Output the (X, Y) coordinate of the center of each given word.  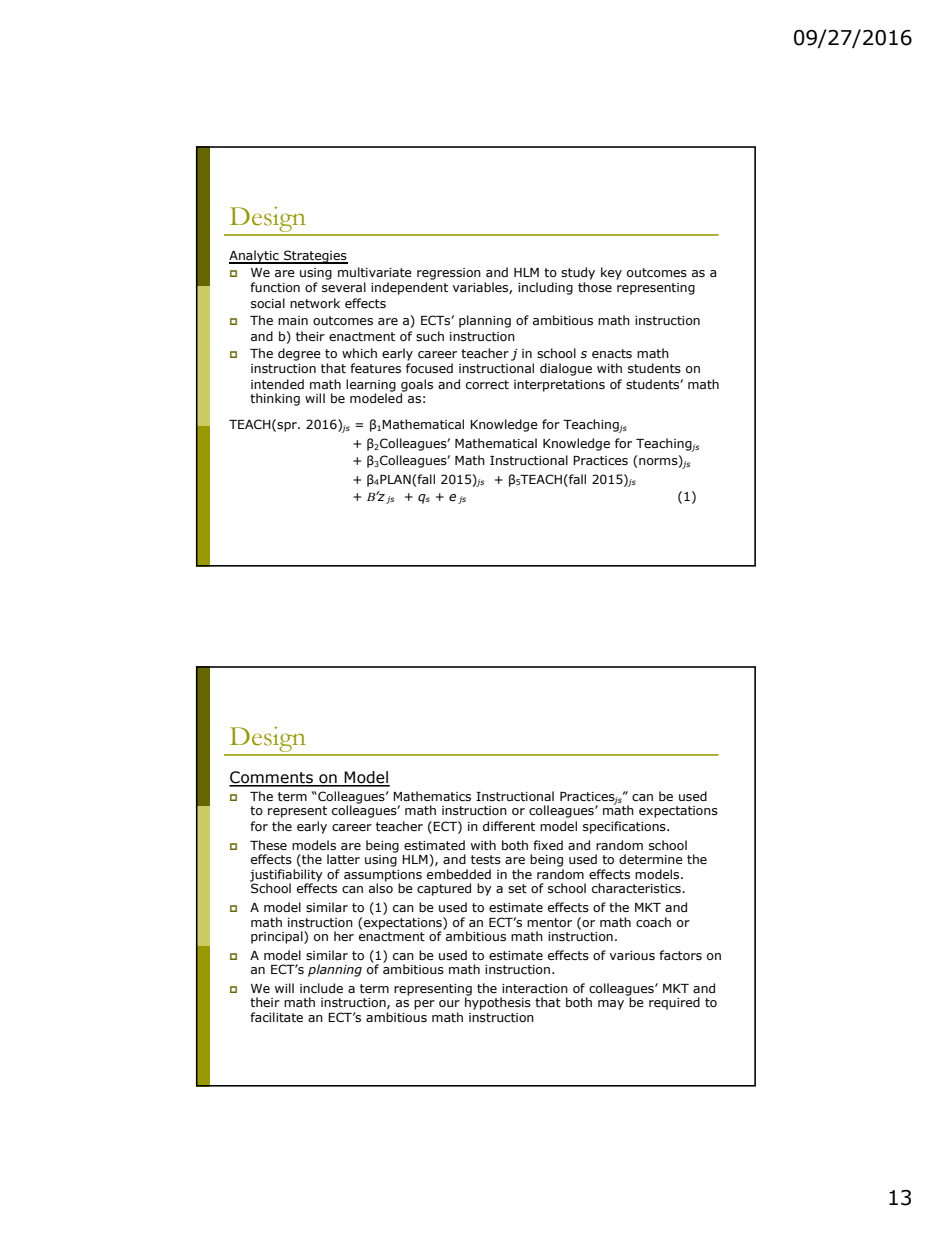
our (449, 1003)
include (321, 988)
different (509, 826)
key (611, 273)
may (611, 1005)
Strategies (315, 257)
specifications (625, 827)
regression (449, 274)
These (268, 845)
